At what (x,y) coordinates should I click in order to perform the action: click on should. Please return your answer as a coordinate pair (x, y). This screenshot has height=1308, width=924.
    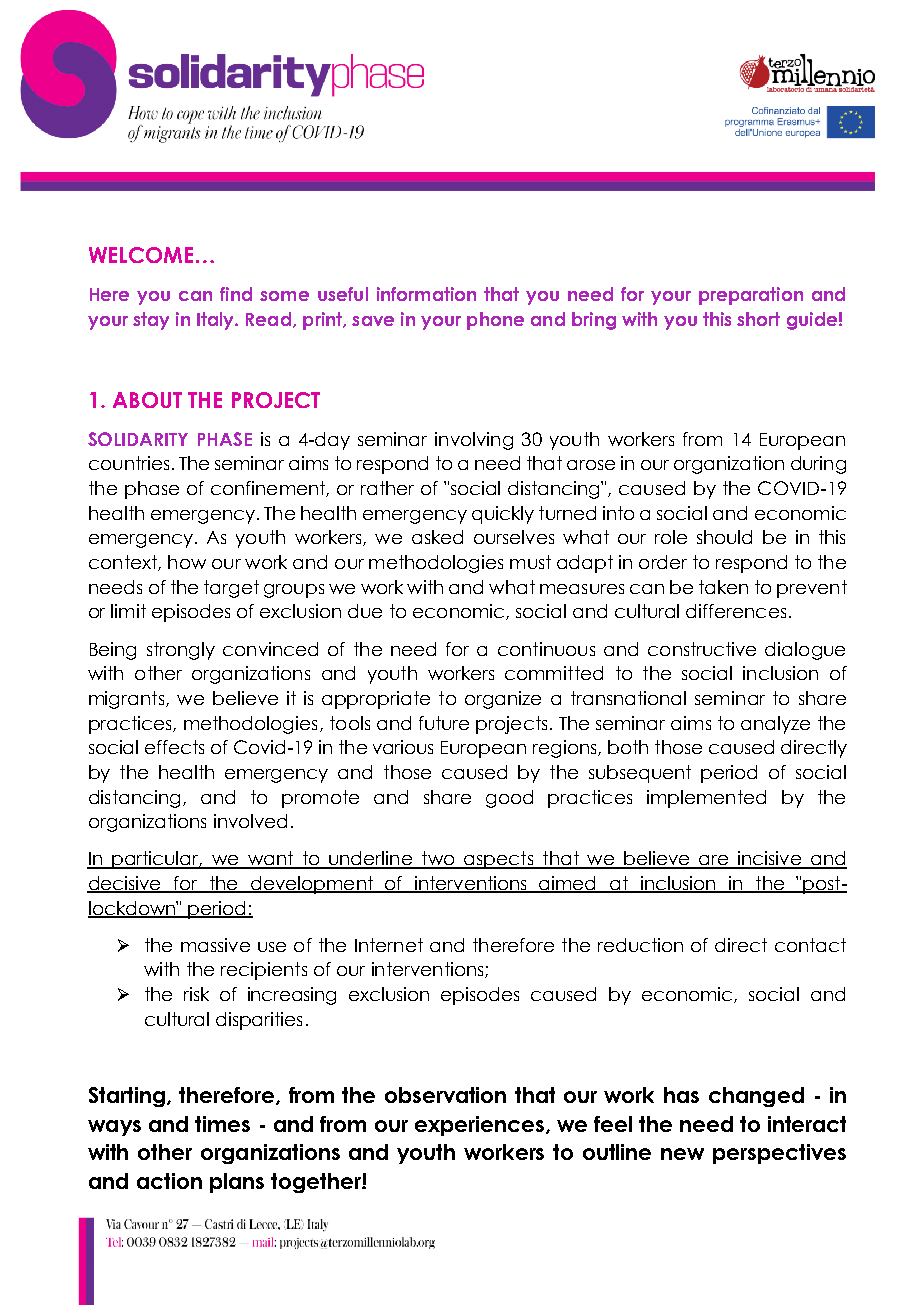
    Looking at the image, I should click on (724, 537).
